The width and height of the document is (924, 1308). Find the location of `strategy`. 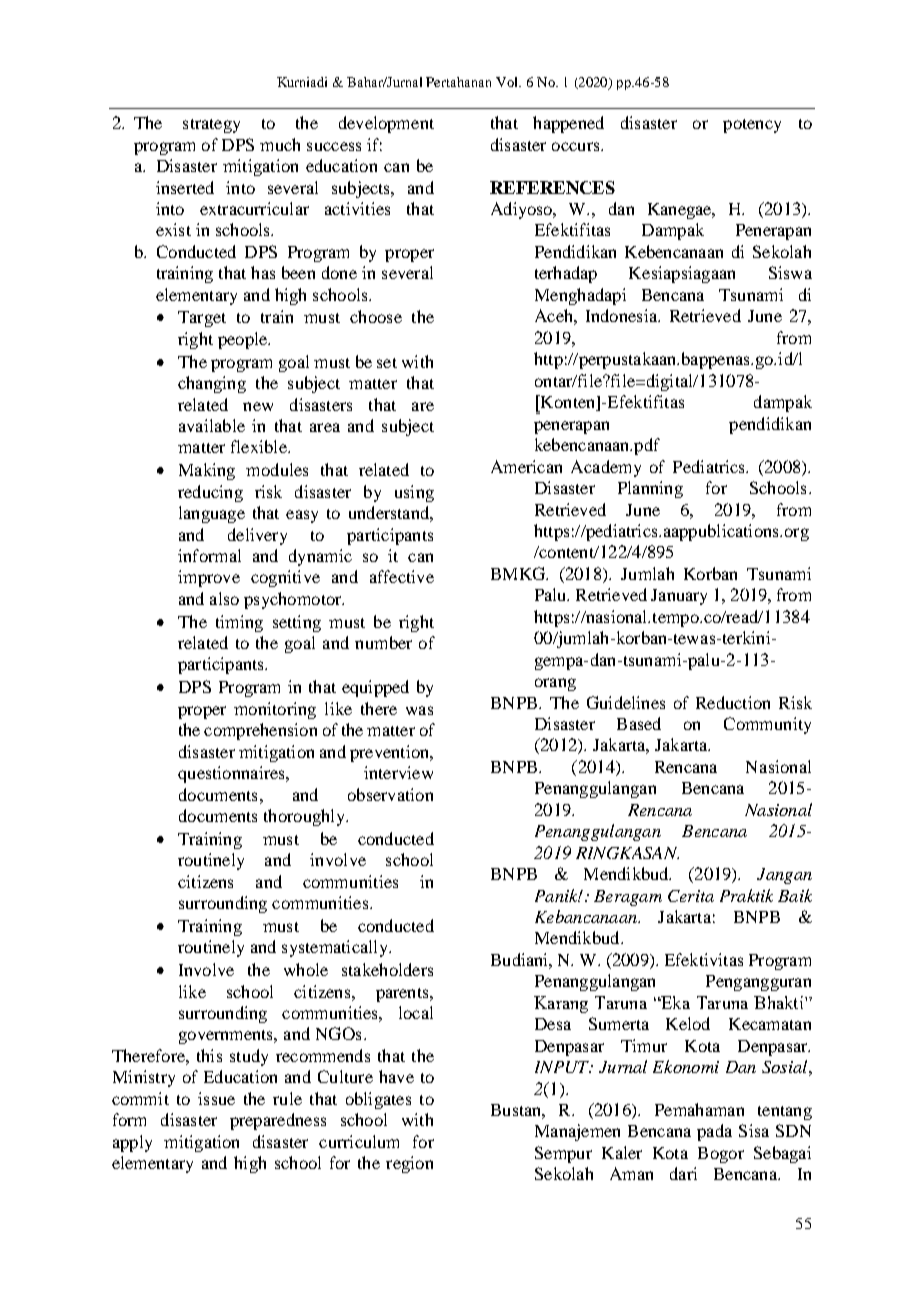

strategy is located at coordinates (211, 126).
